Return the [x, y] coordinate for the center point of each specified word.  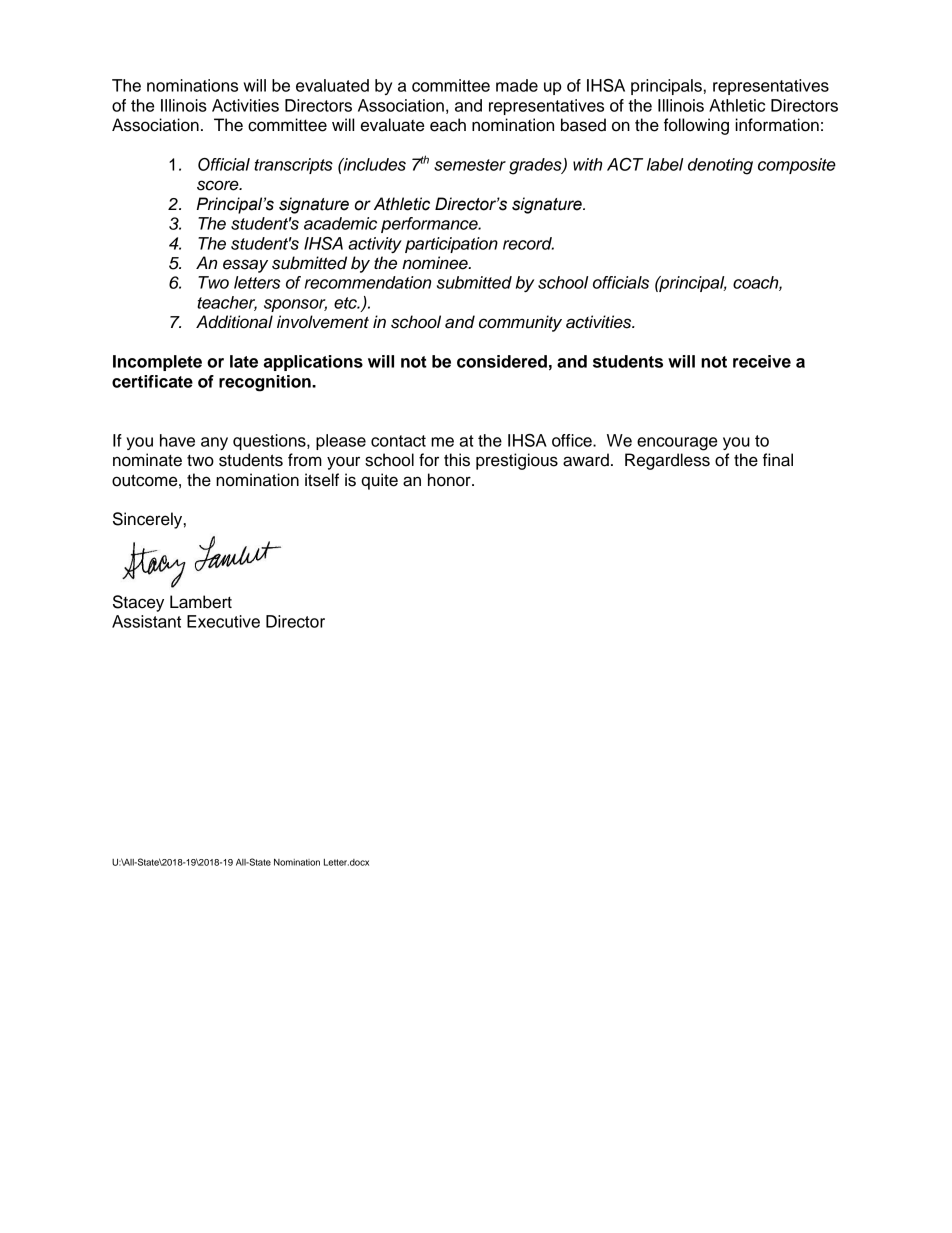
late [244, 361]
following [696, 126]
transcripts [293, 166]
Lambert [201, 602]
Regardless [667, 461]
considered [502, 361]
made [517, 85]
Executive [223, 621]
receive [762, 361]
